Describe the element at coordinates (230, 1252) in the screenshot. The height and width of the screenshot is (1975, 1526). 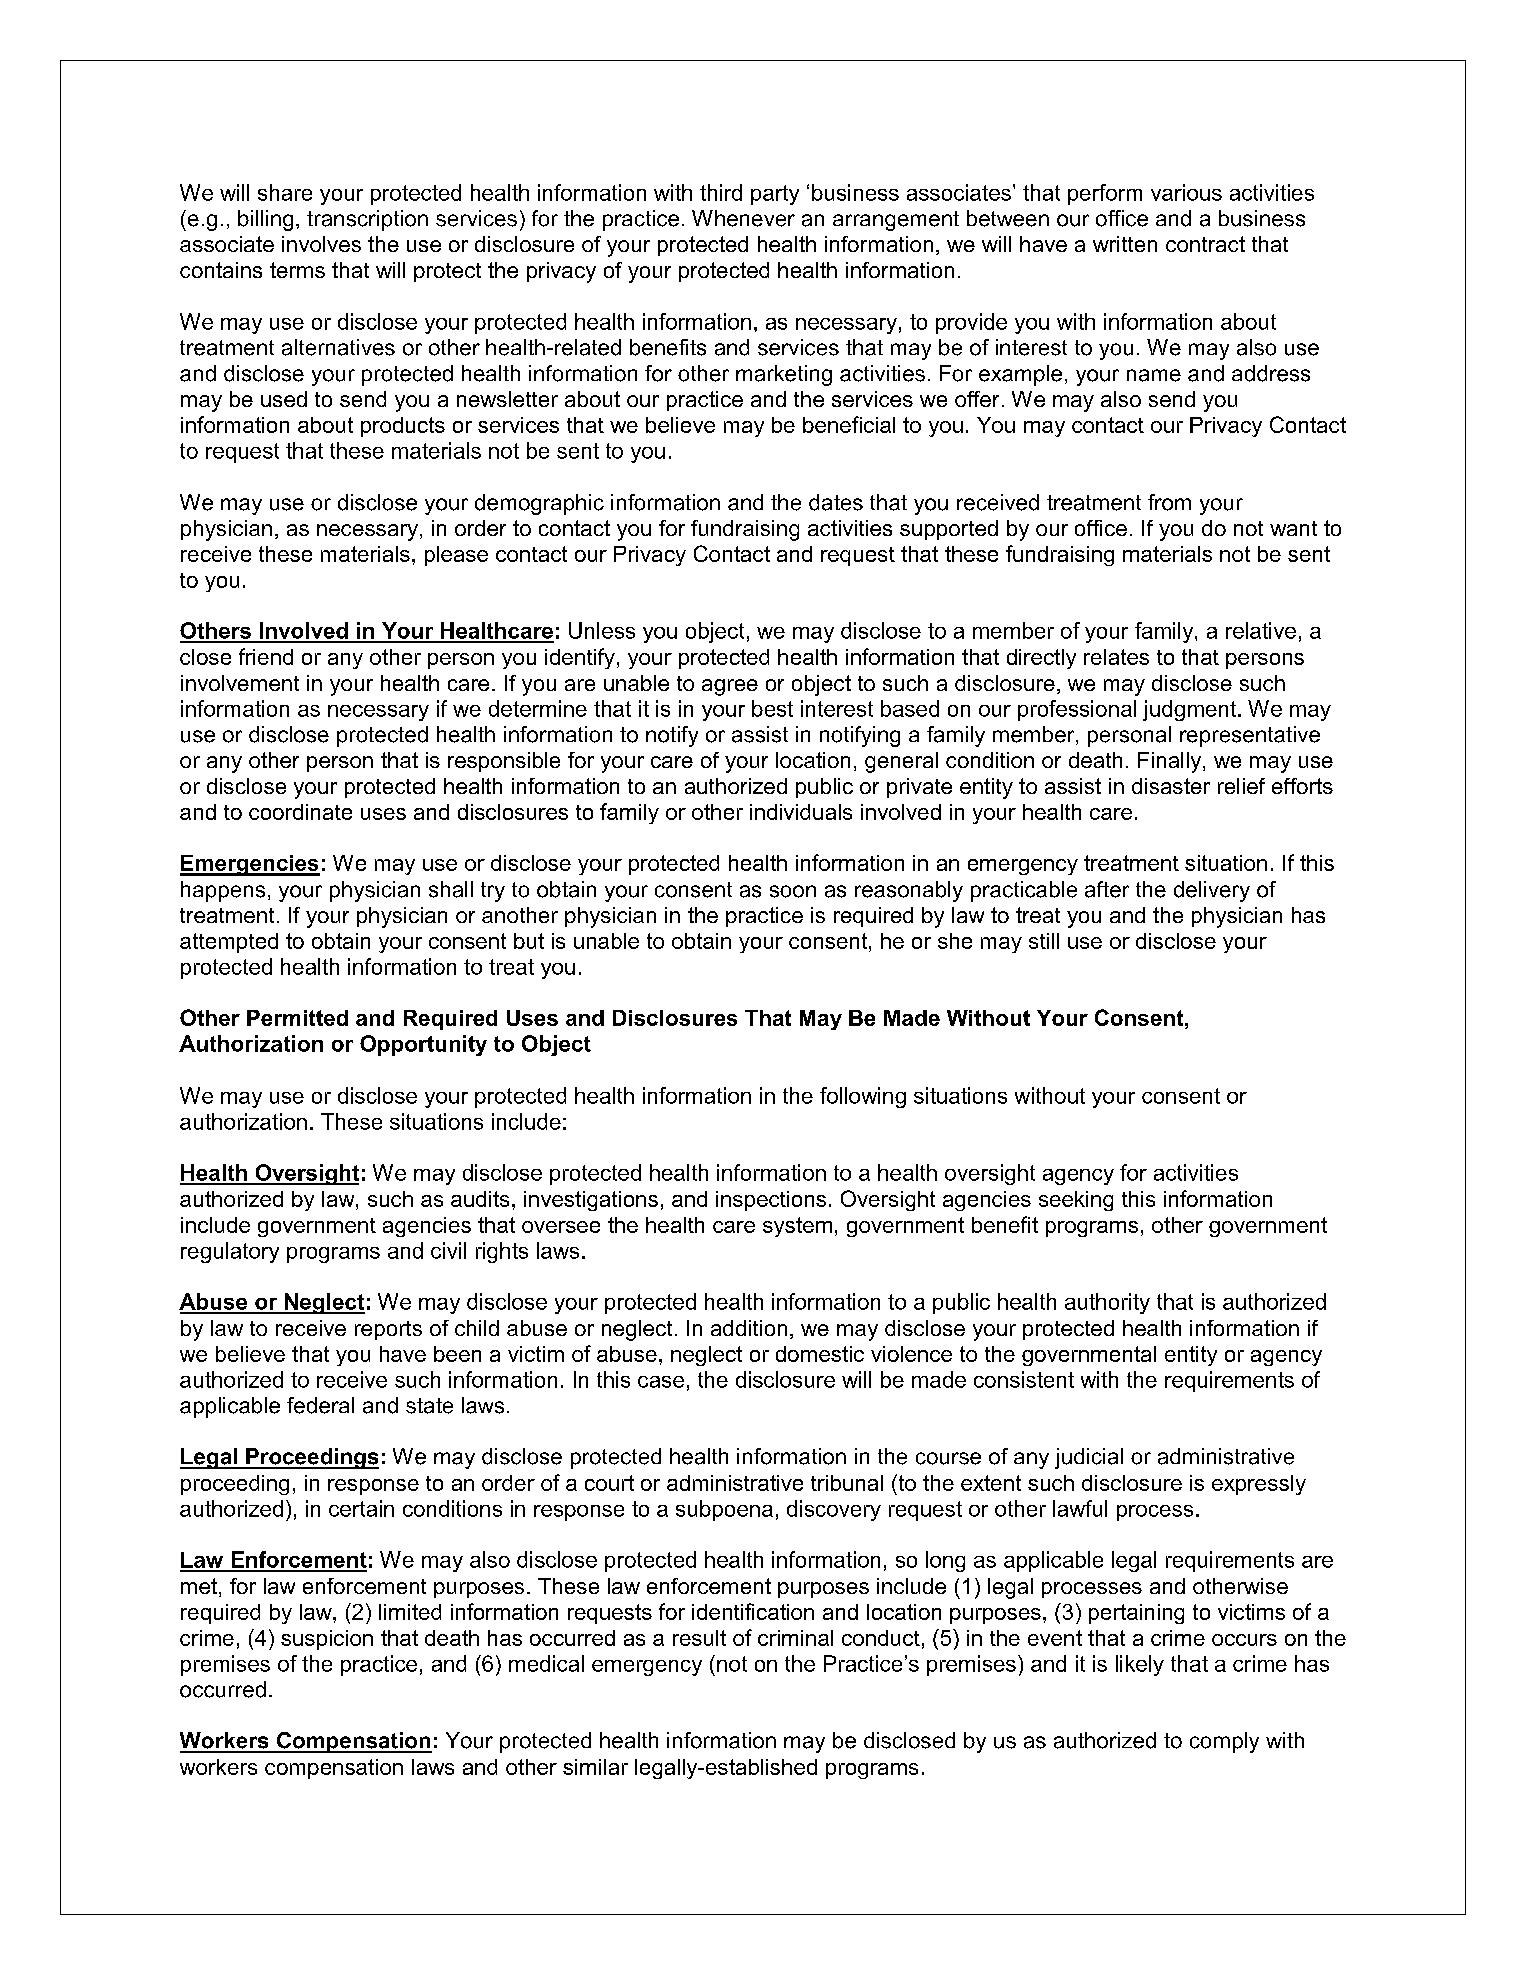
I see `regulatory` at that location.
